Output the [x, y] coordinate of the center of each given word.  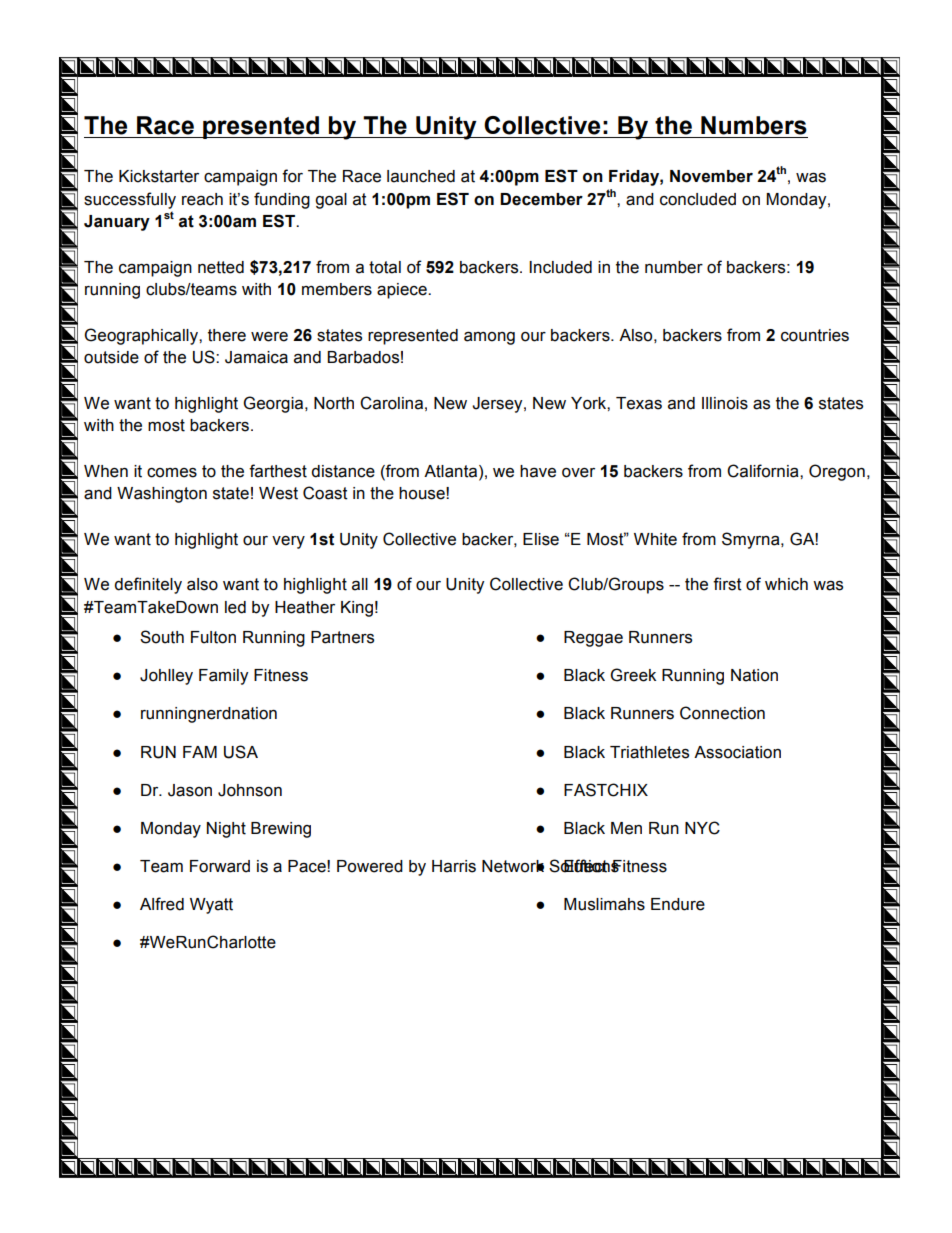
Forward [220, 866]
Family [223, 677]
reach [202, 199]
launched [421, 176]
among [489, 338]
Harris [454, 866]
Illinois [725, 403]
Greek [633, 675]
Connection [722, 713]
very [288, 542]
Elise [541, 539]
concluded [698, 199]
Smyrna [752, 540]
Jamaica [256, 357]
